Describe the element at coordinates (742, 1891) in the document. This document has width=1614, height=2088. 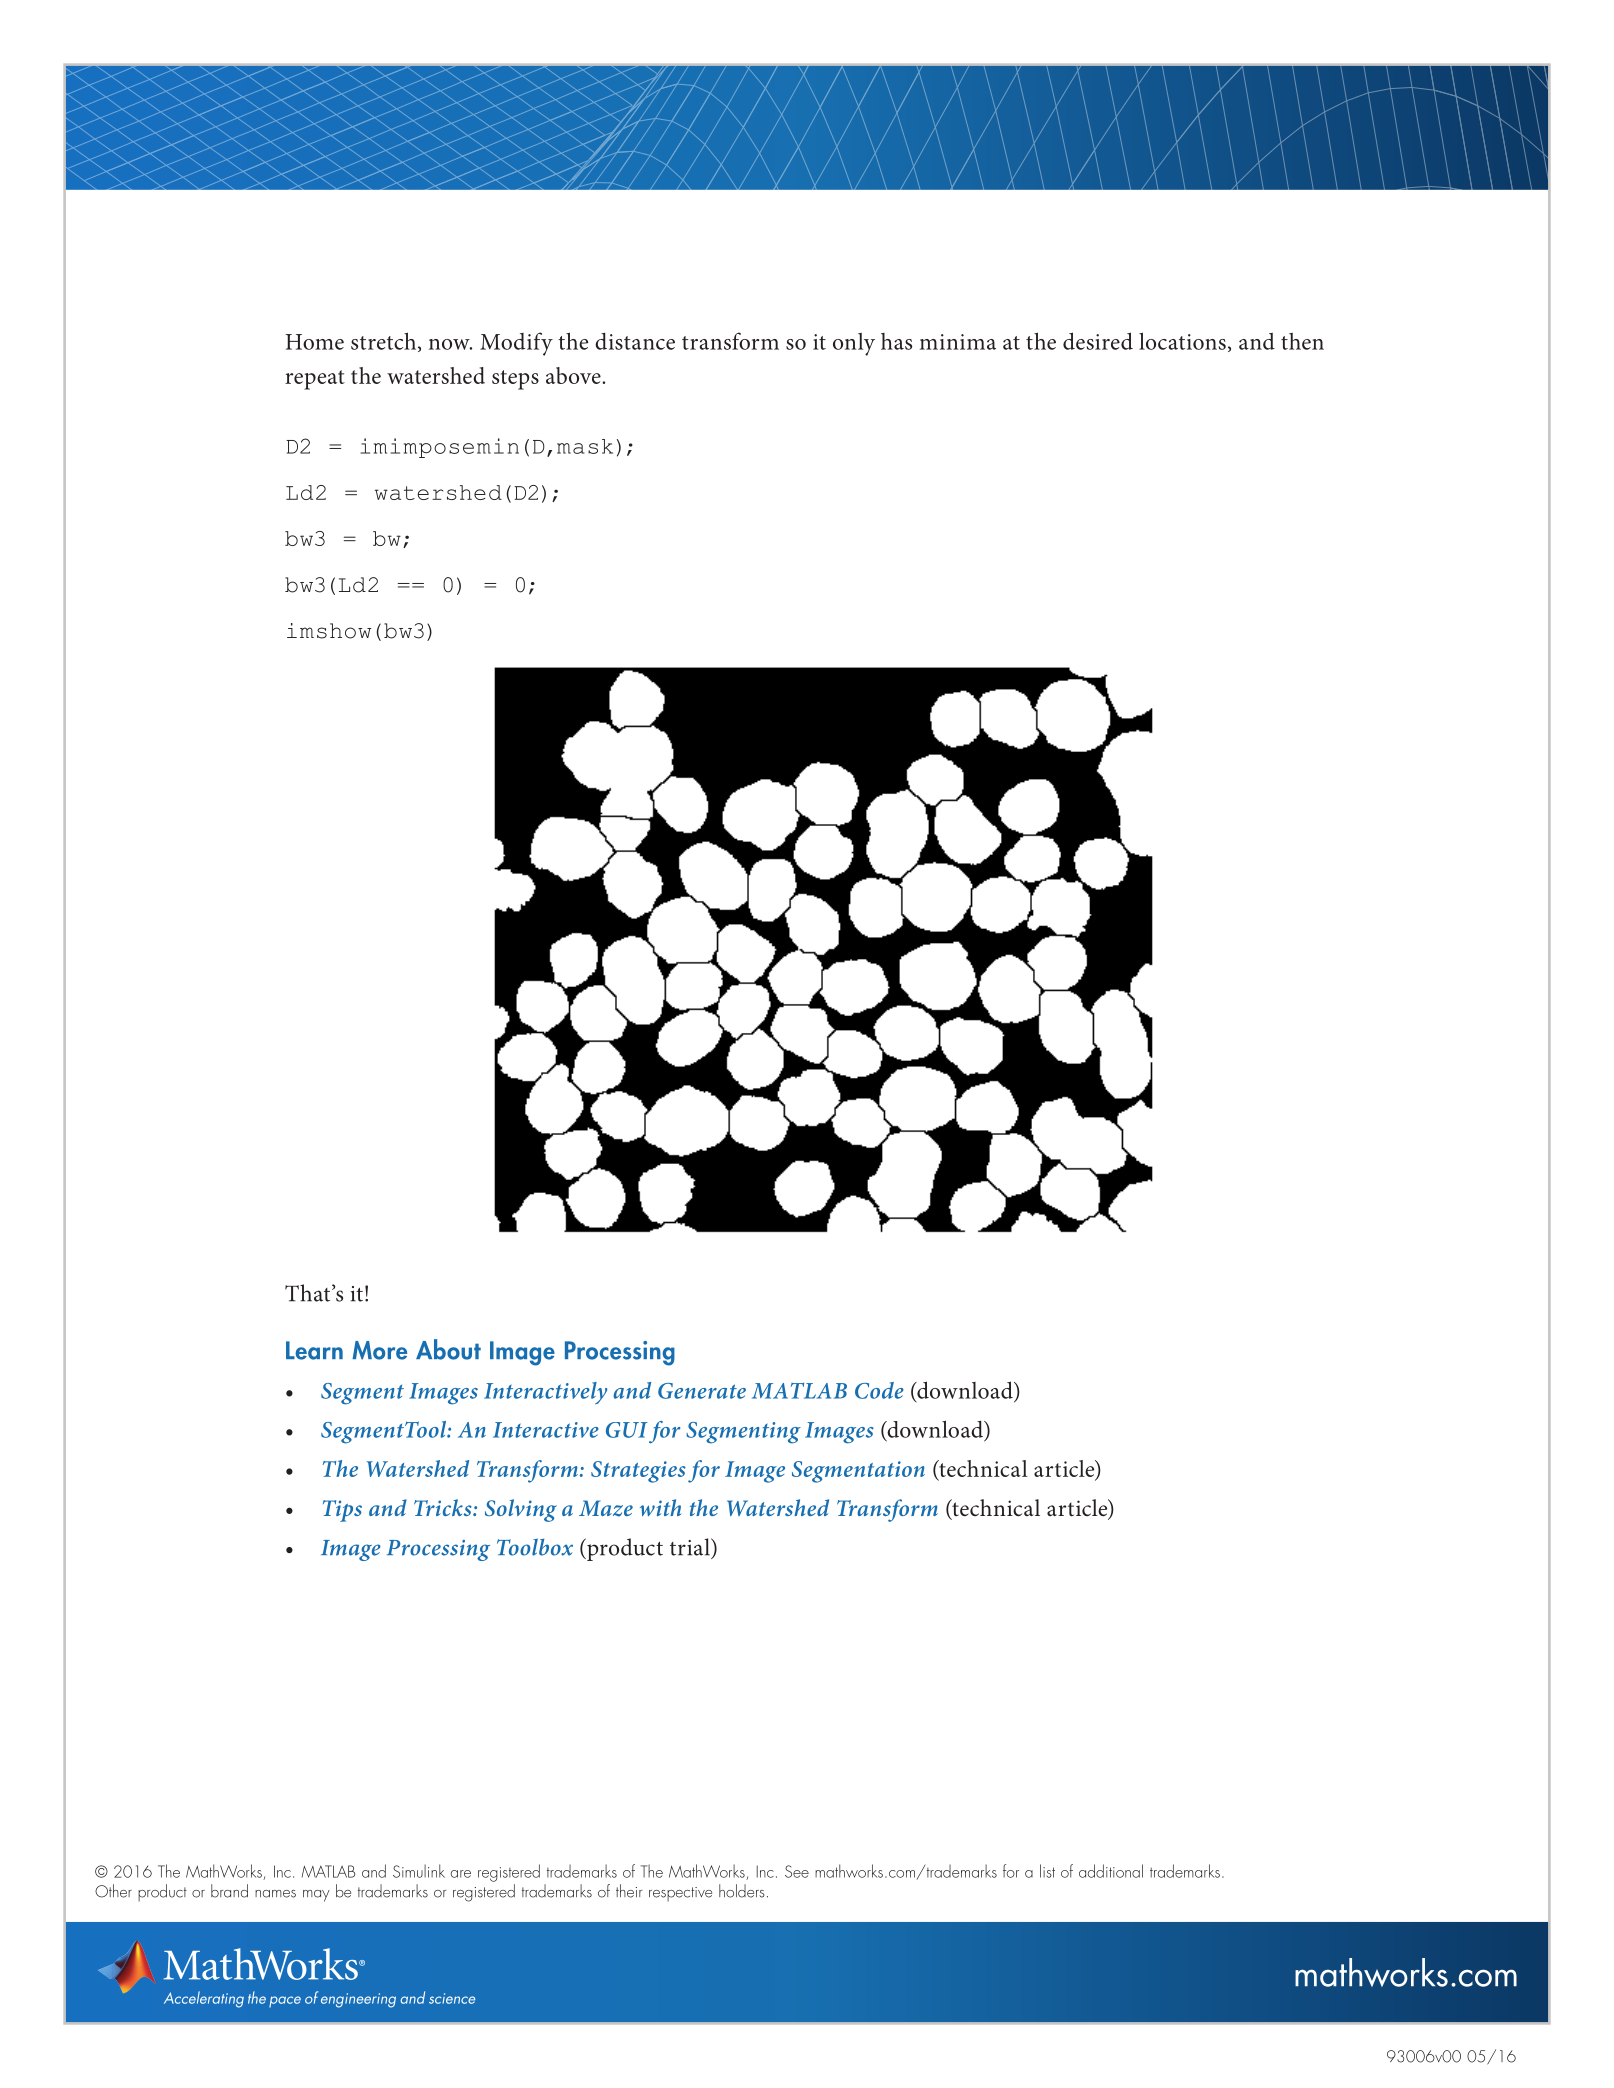
I see `holders` at that location.
